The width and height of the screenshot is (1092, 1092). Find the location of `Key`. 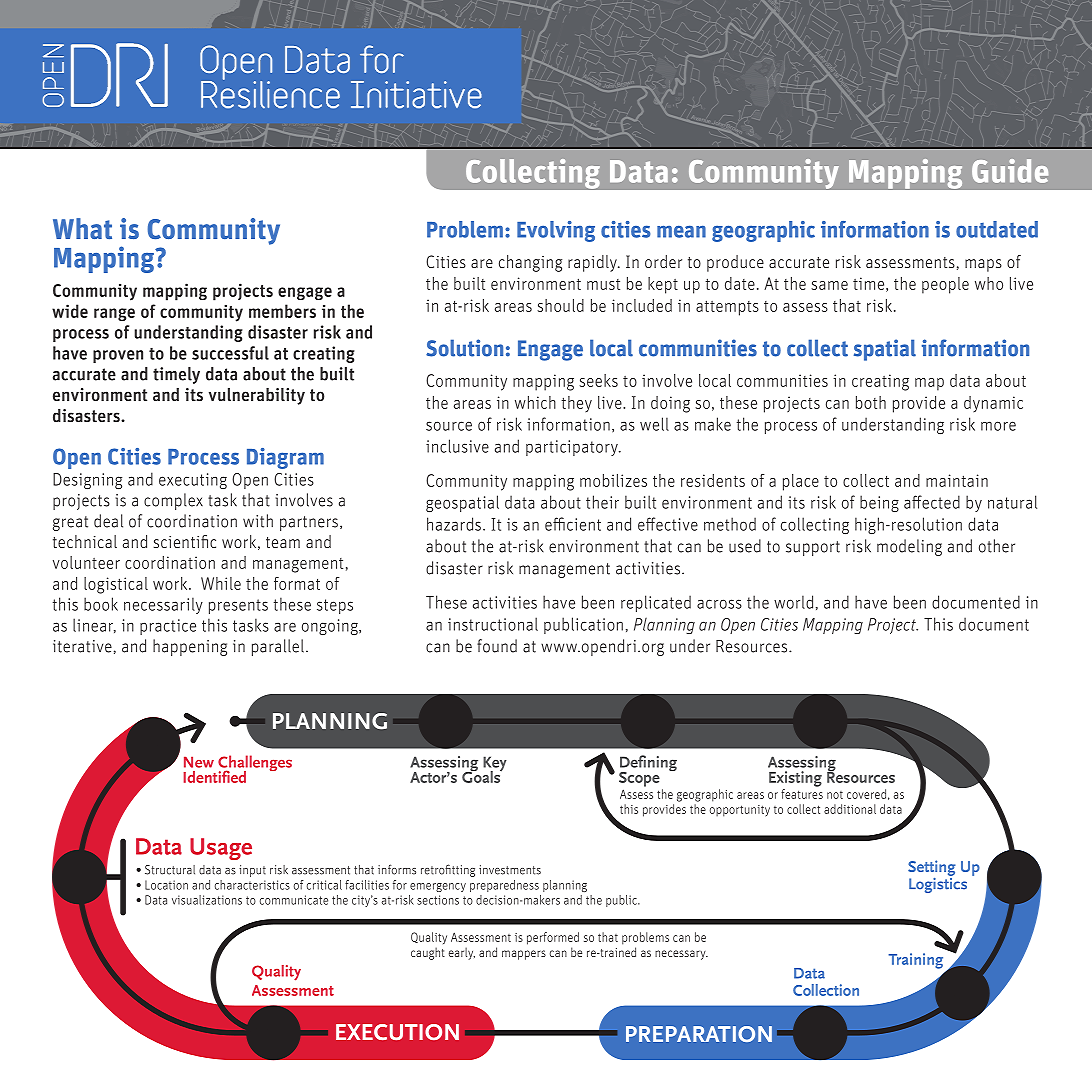

Key is located at coordinates (495, 765).
